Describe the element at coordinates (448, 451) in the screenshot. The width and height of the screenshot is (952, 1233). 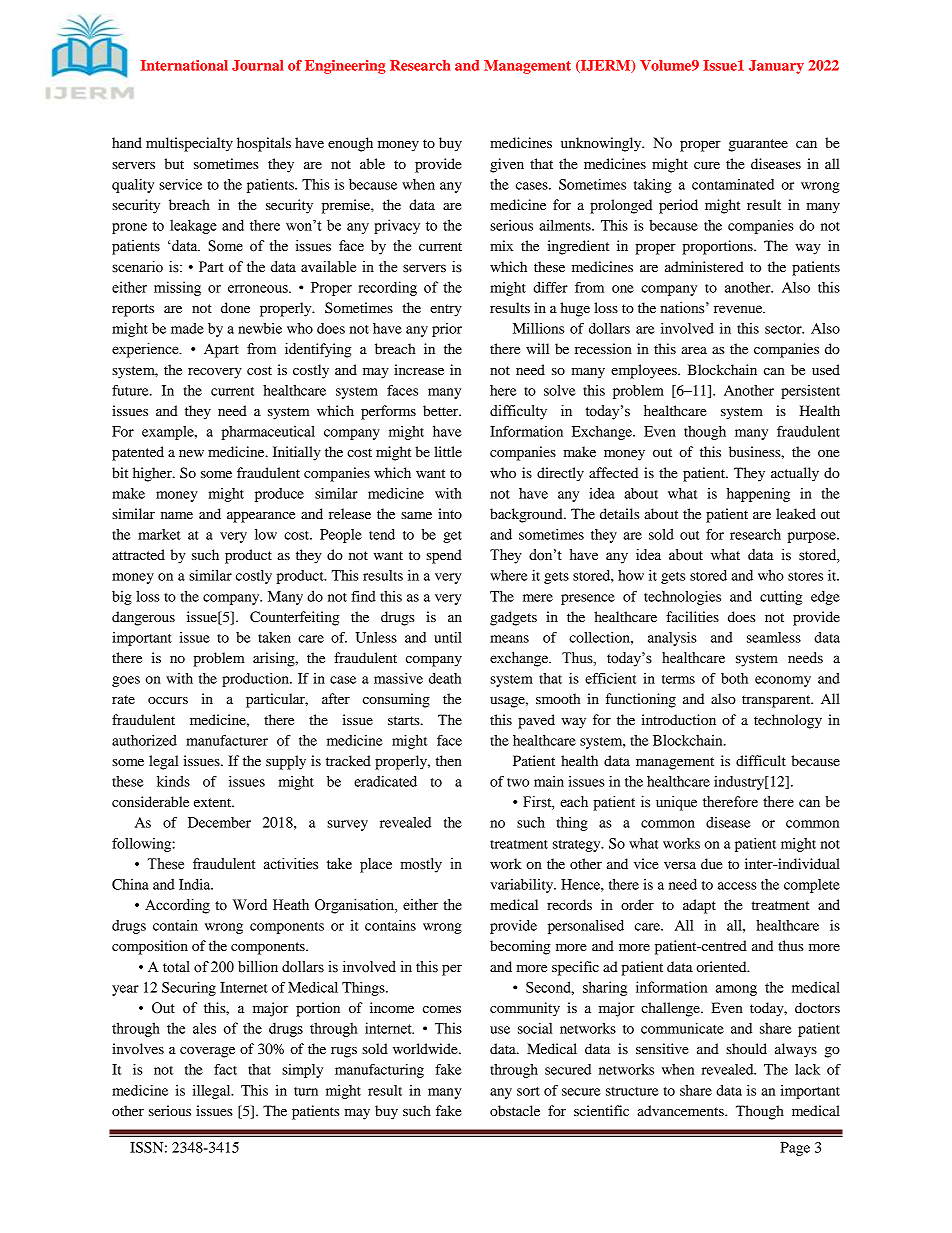
I see `little` at that location.
